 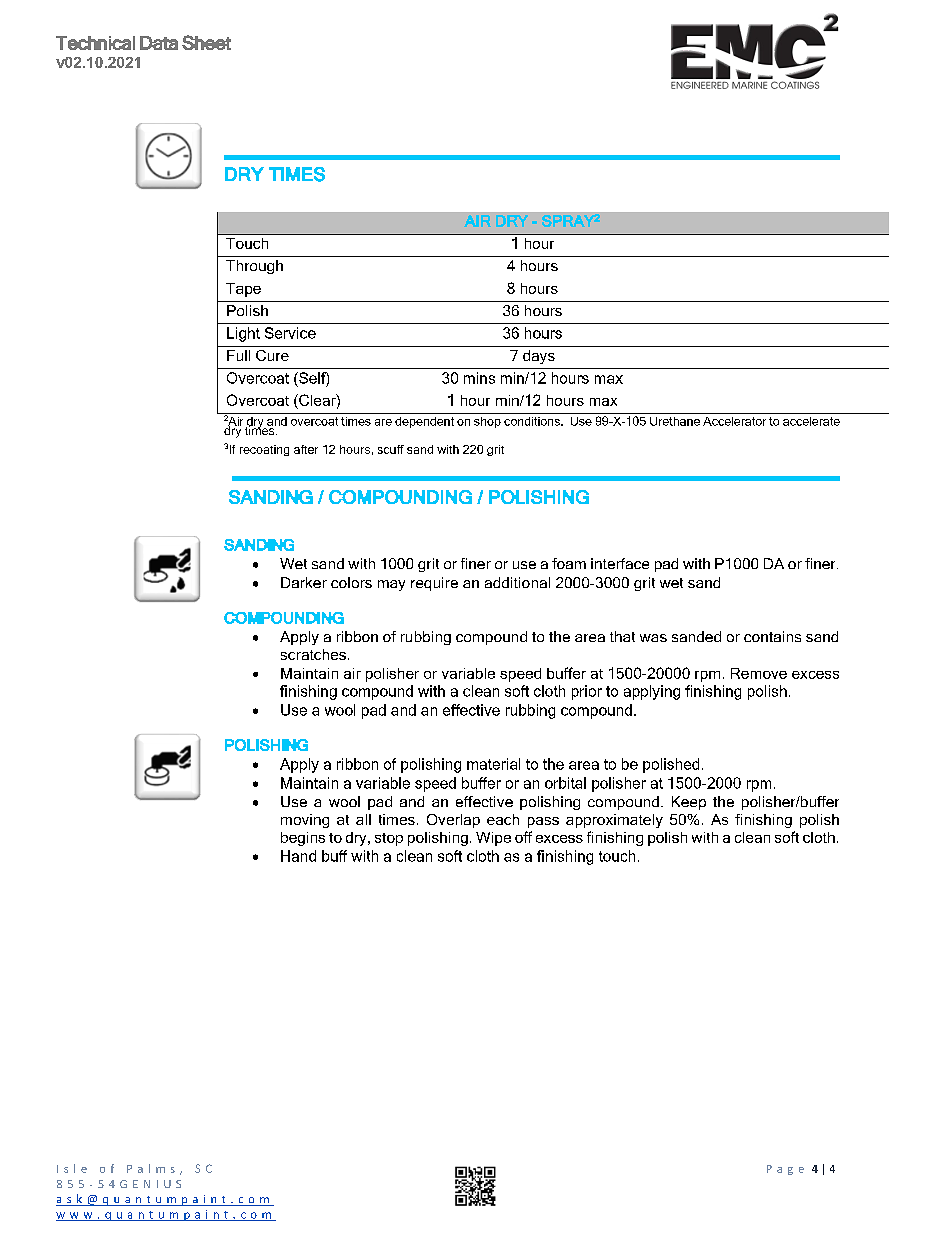 What do you see at coordinates (159, 43) in the screenshot?
I see `Data` at bounding box center [159, 43].
